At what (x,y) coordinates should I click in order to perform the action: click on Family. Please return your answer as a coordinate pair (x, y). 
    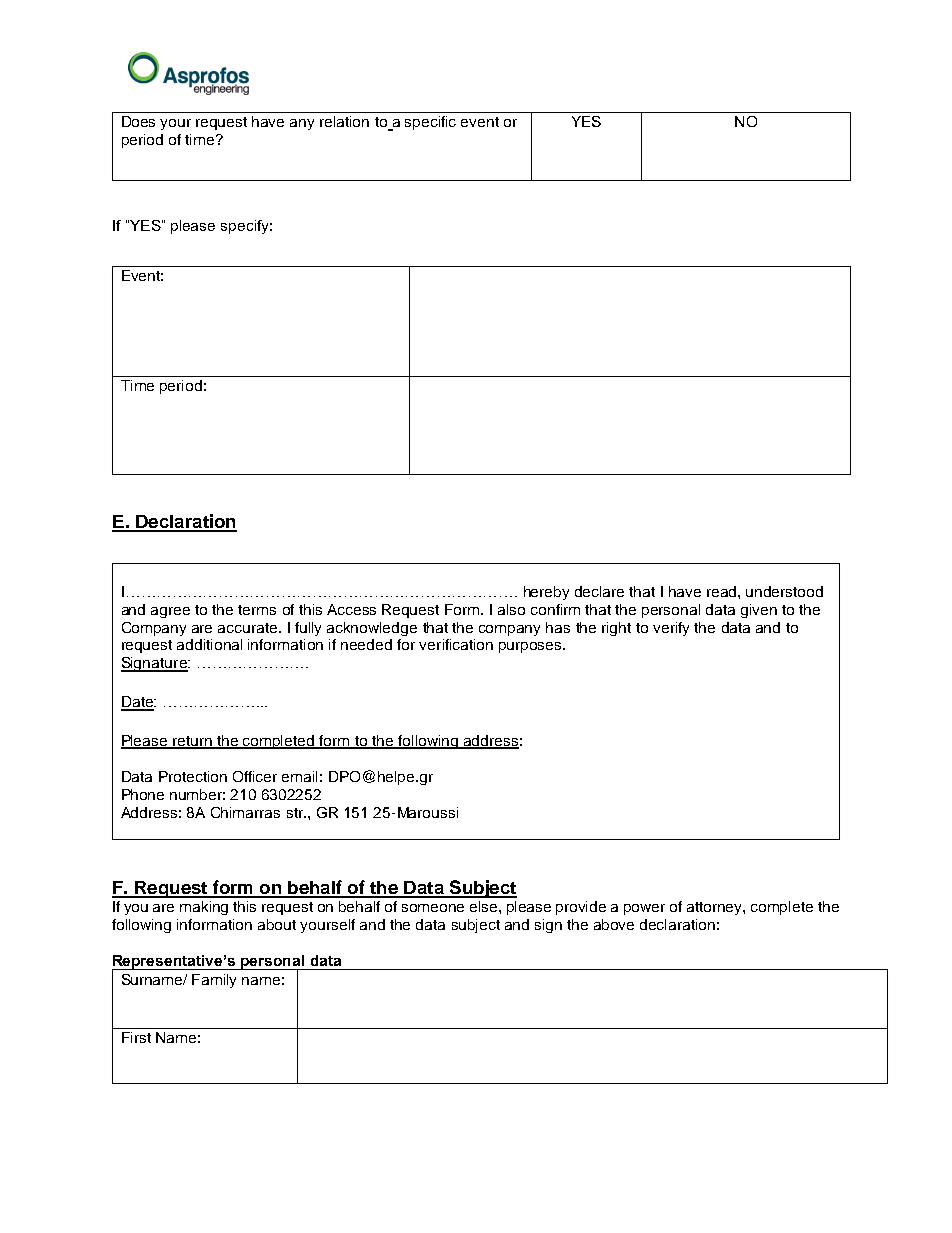
    Looking at the image, I should click on (214, 981).
